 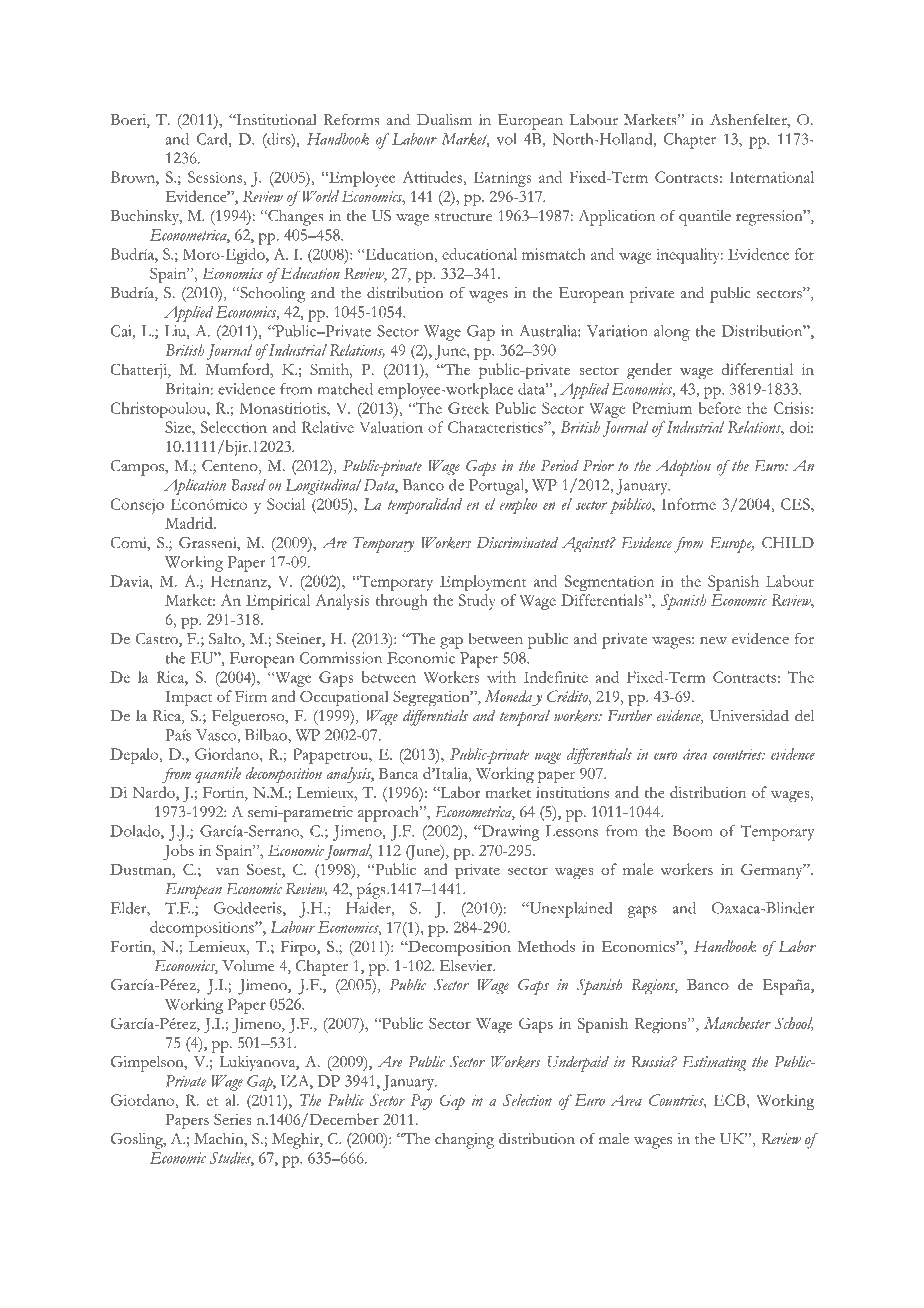 What do you see at coordinates (157, 640) in the document?
I see `Castro` at bounding box center [157, 640].
